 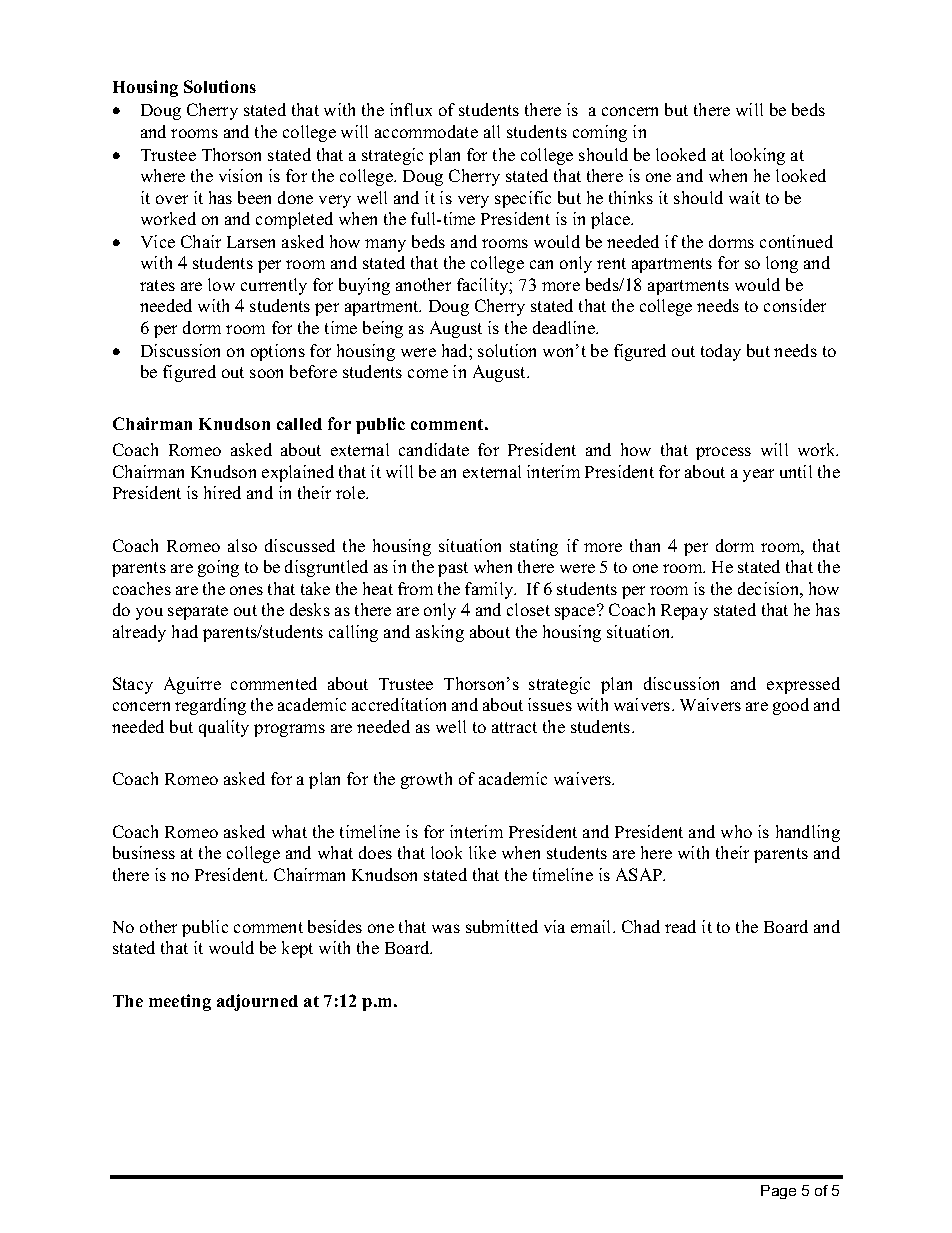 What do you see at coordinates (736, 831) in the screenshot?
I see `who` at bounding box center [736, 831].
